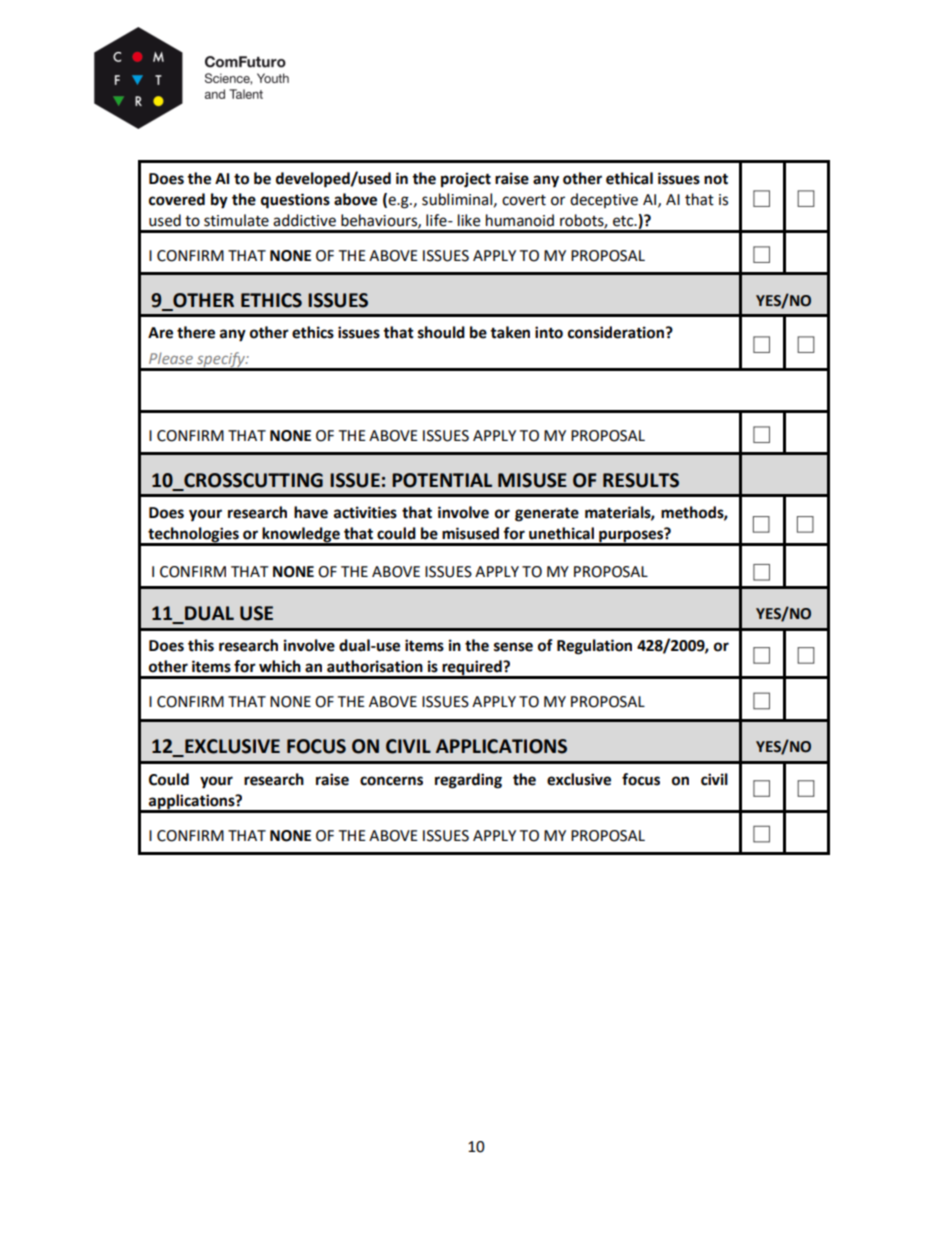 The width and height of the page is (952, 1233). I want to click on authorisation, so click(375, 666).
